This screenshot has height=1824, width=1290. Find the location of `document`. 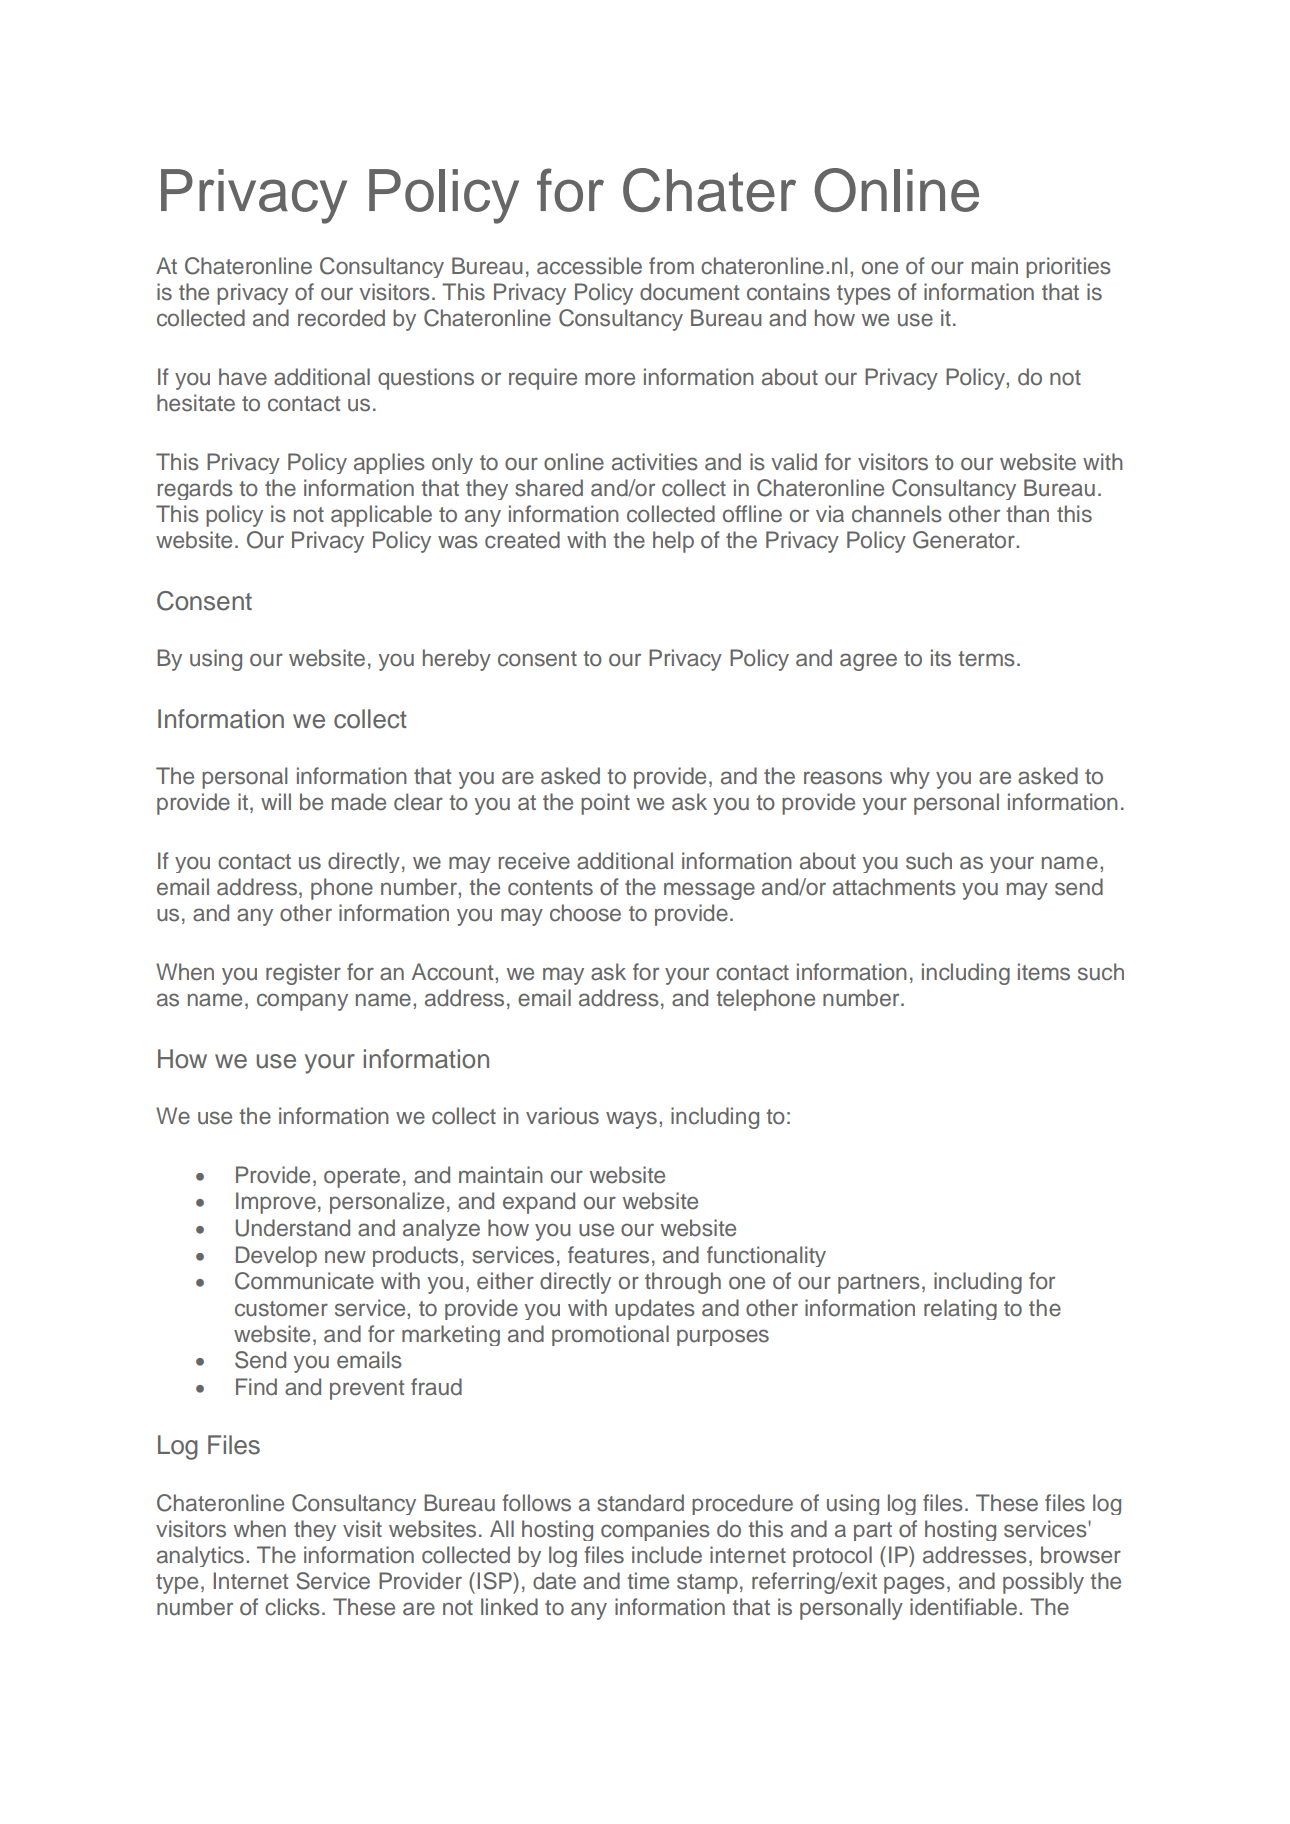

document is located at coordinates (689, 292).
